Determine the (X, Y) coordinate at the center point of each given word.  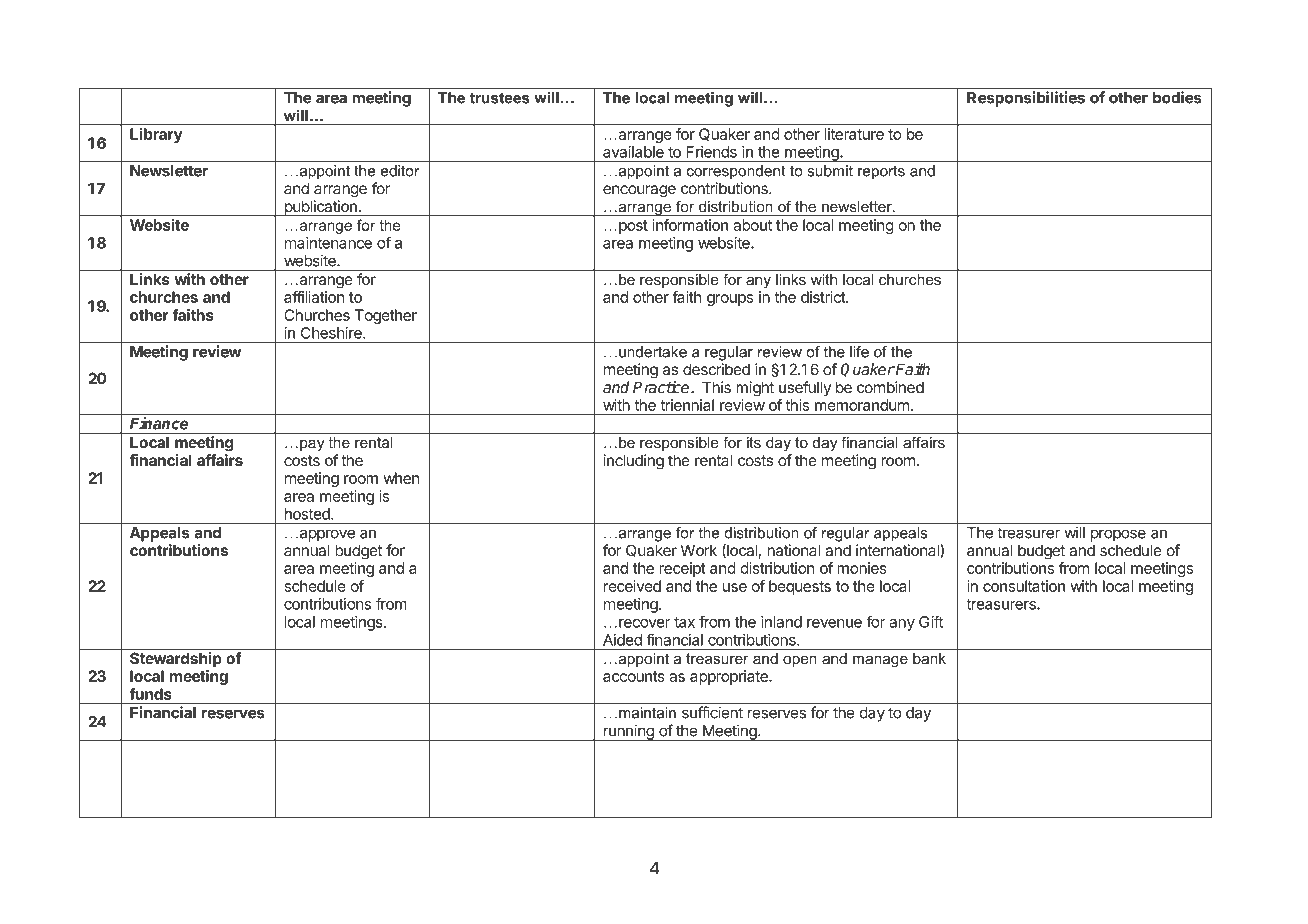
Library (156, 135)
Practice (662, 387)
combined (890, 387)
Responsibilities (1026, 99)
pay (312, 446)
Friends (712, 152)
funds (150, 694)
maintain (647, 713)
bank (929, 658)
